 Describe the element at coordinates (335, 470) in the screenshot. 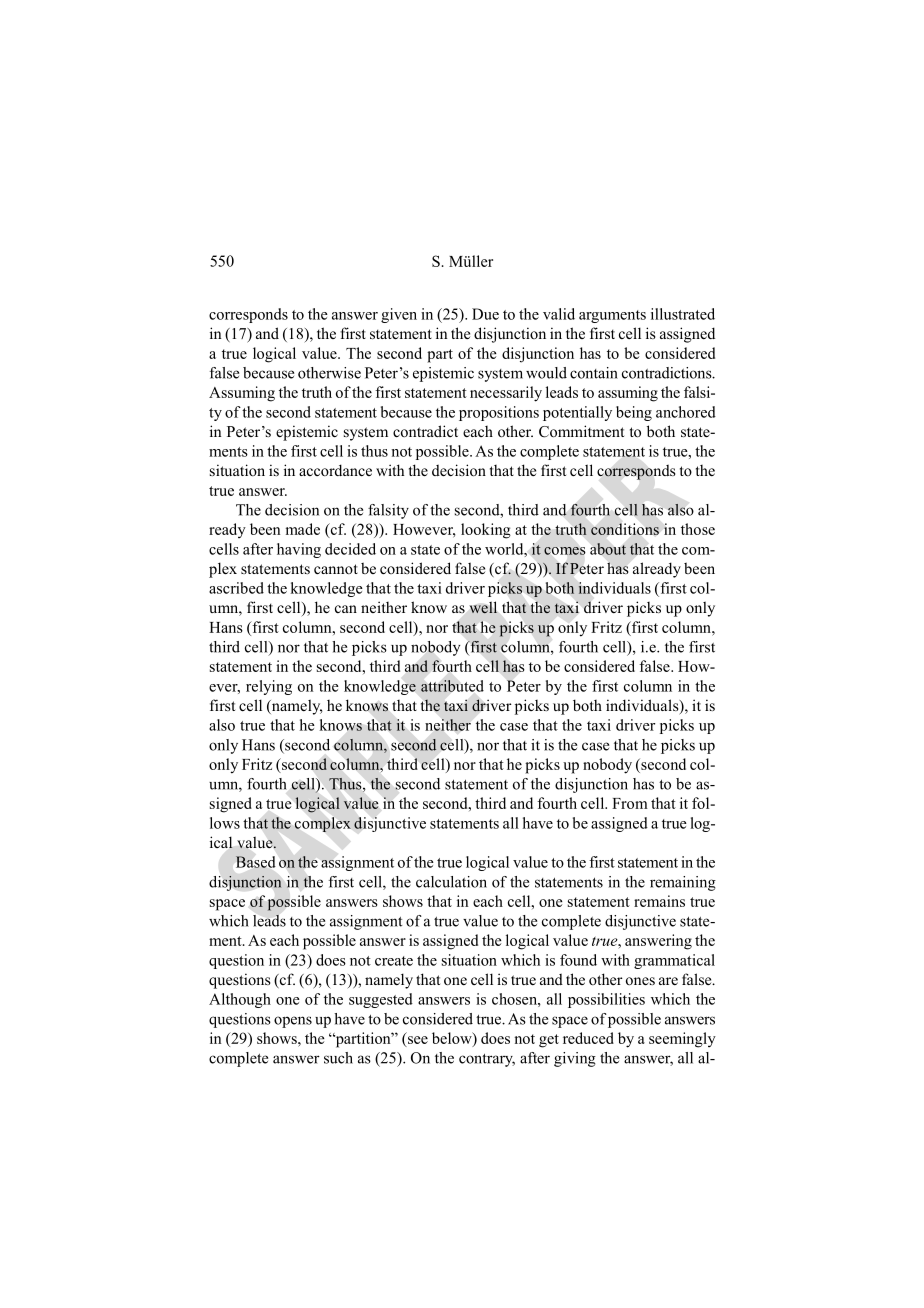

I see `accordance` at that location.
